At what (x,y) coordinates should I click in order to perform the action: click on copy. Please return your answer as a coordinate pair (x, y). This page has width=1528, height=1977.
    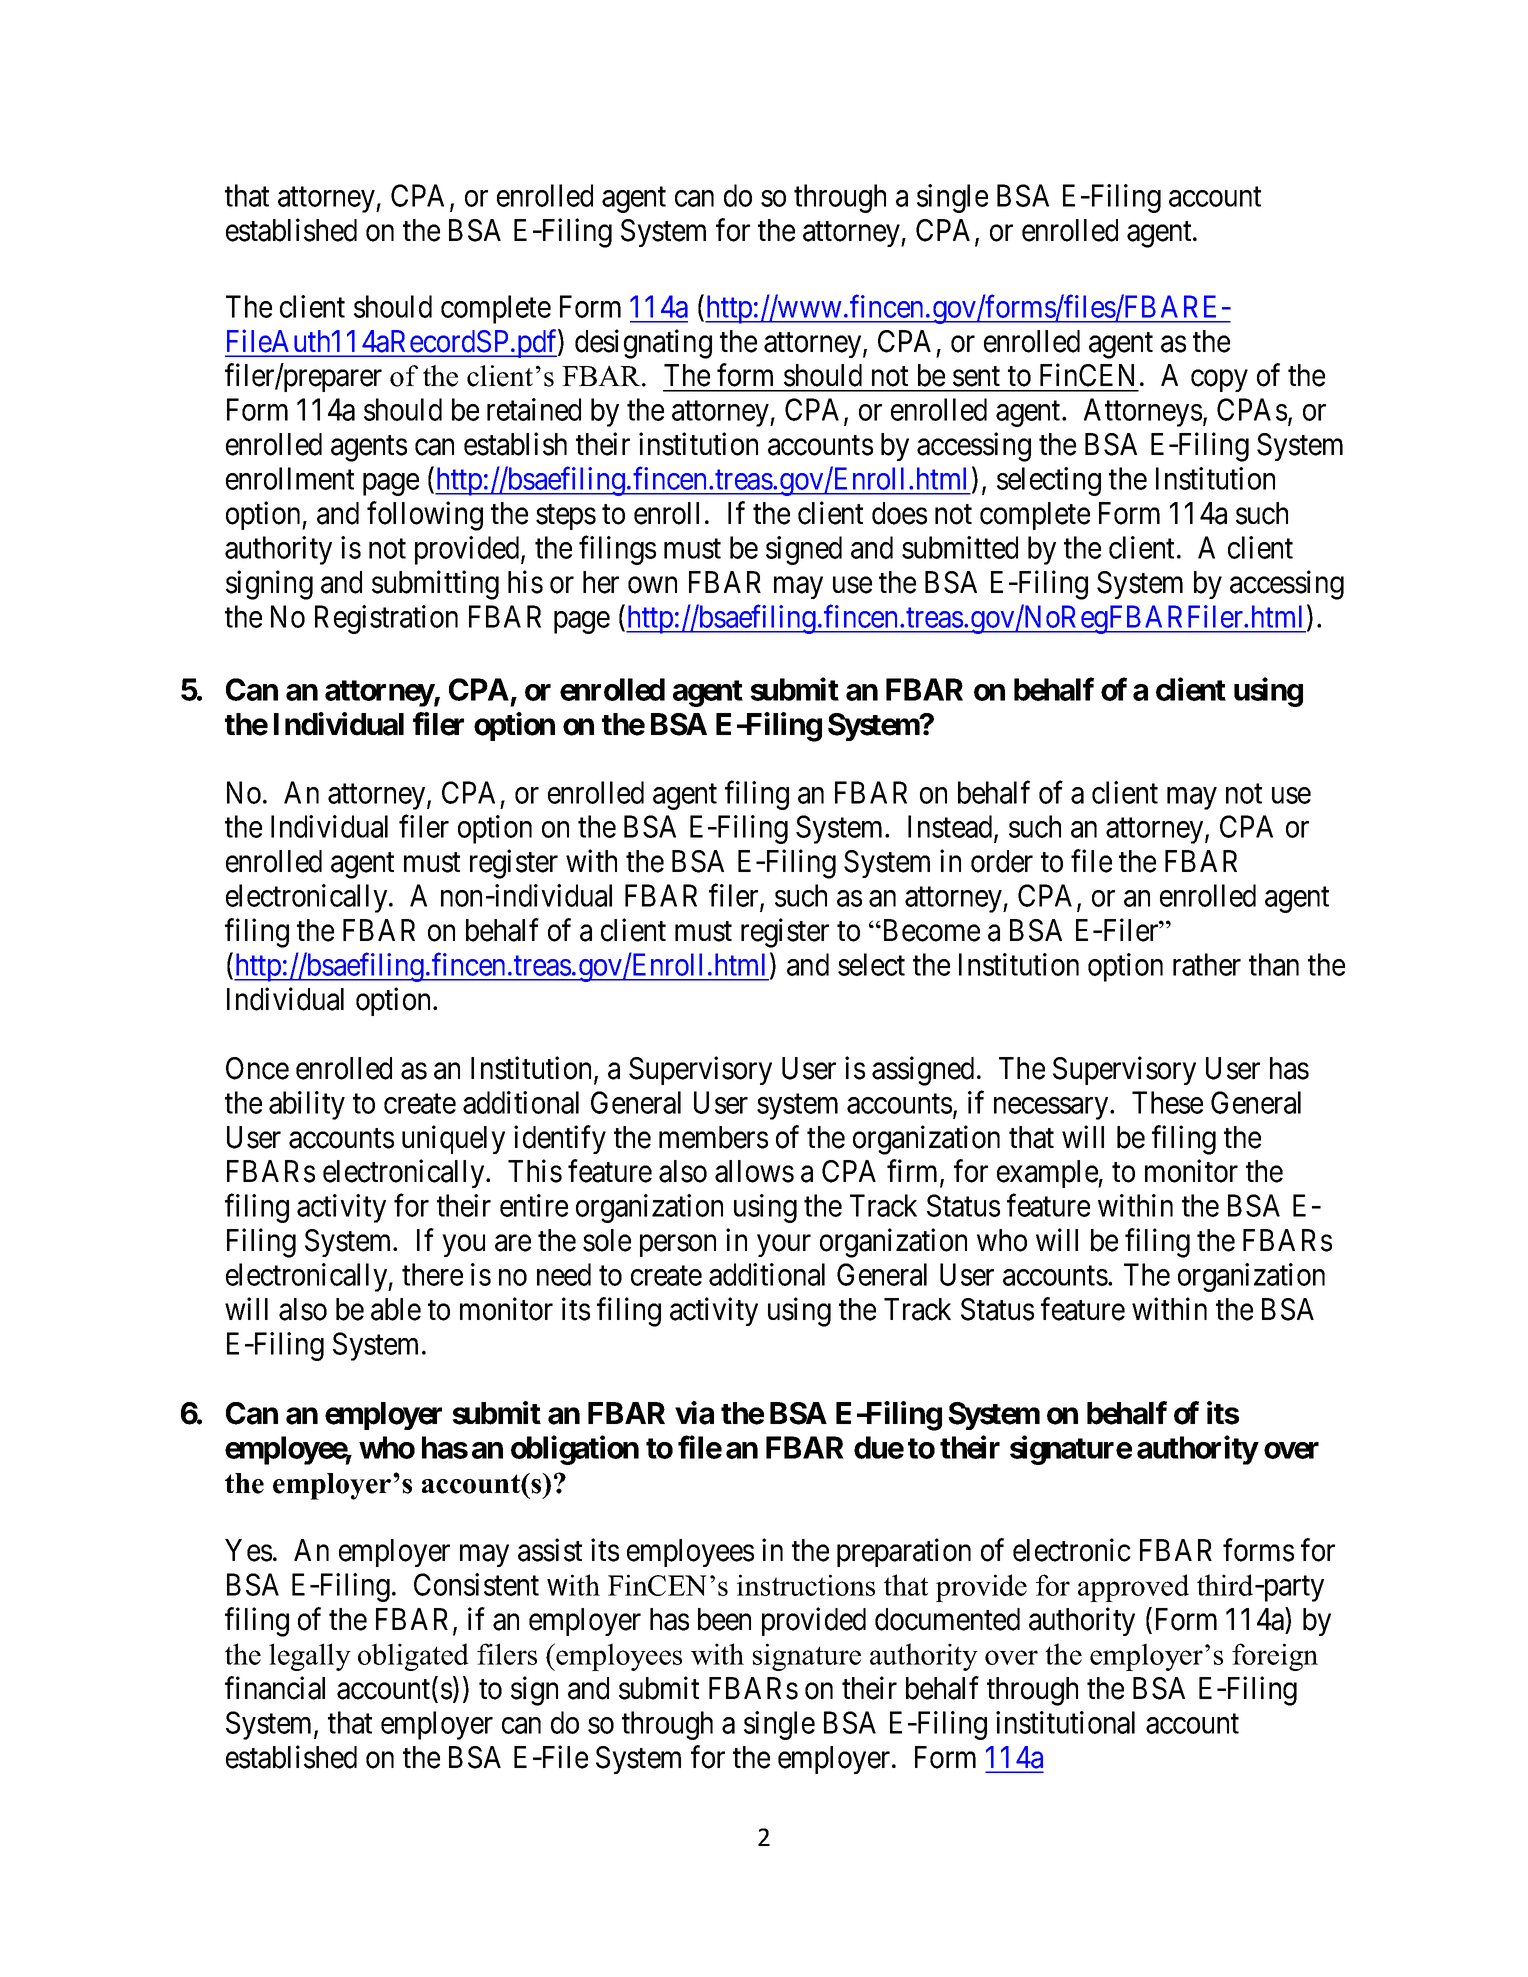
    Looking at the image, I should click on (1219, 381).
